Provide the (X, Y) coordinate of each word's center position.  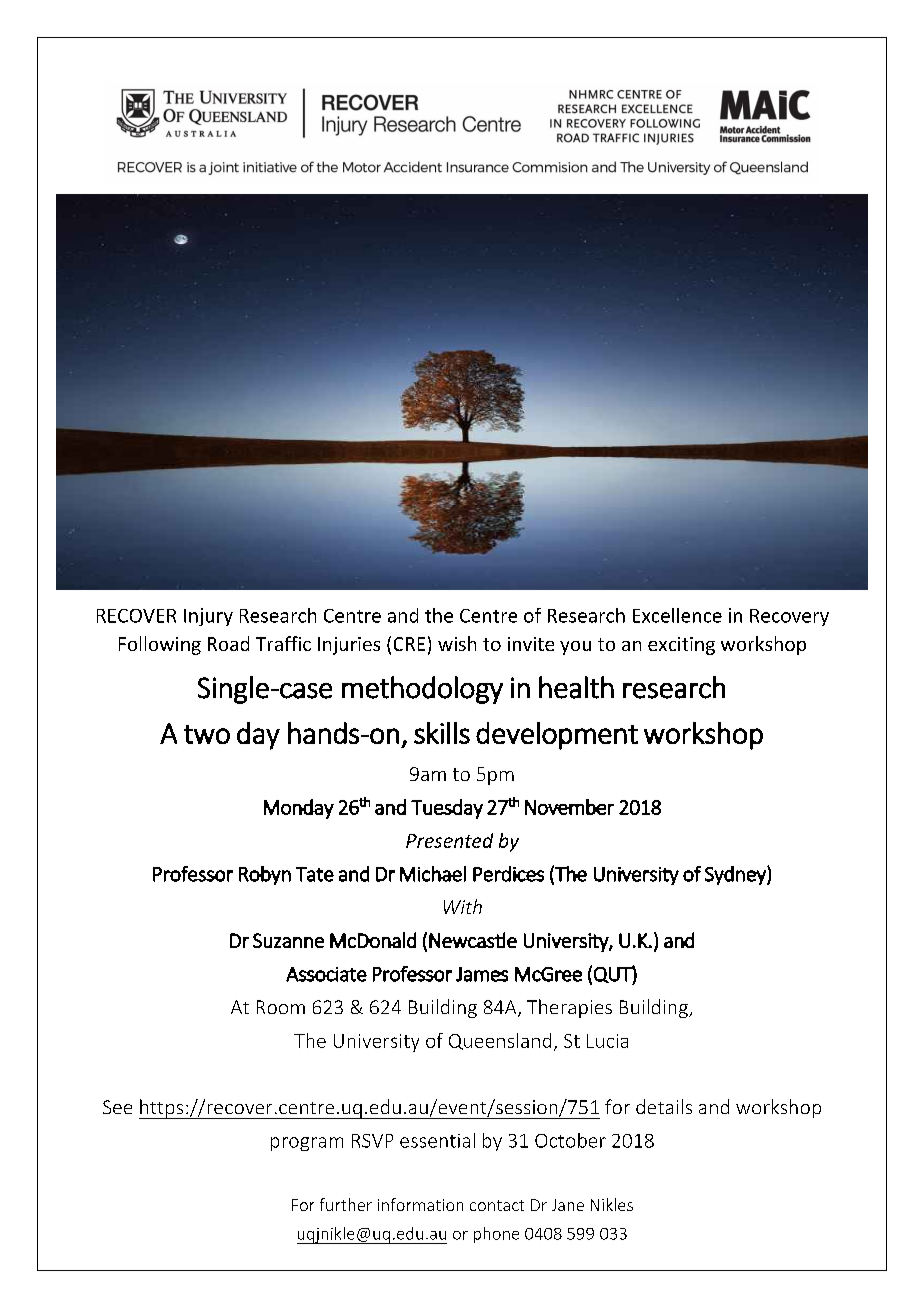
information (420, 1204)
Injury (208, 617)
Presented (449, 840)
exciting (681, 646)
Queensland (500, 1041)
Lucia (607, 1041)
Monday (299, 809)
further (346, 1204)
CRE (409, 644)
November (569, 807)
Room (281, 1007)
